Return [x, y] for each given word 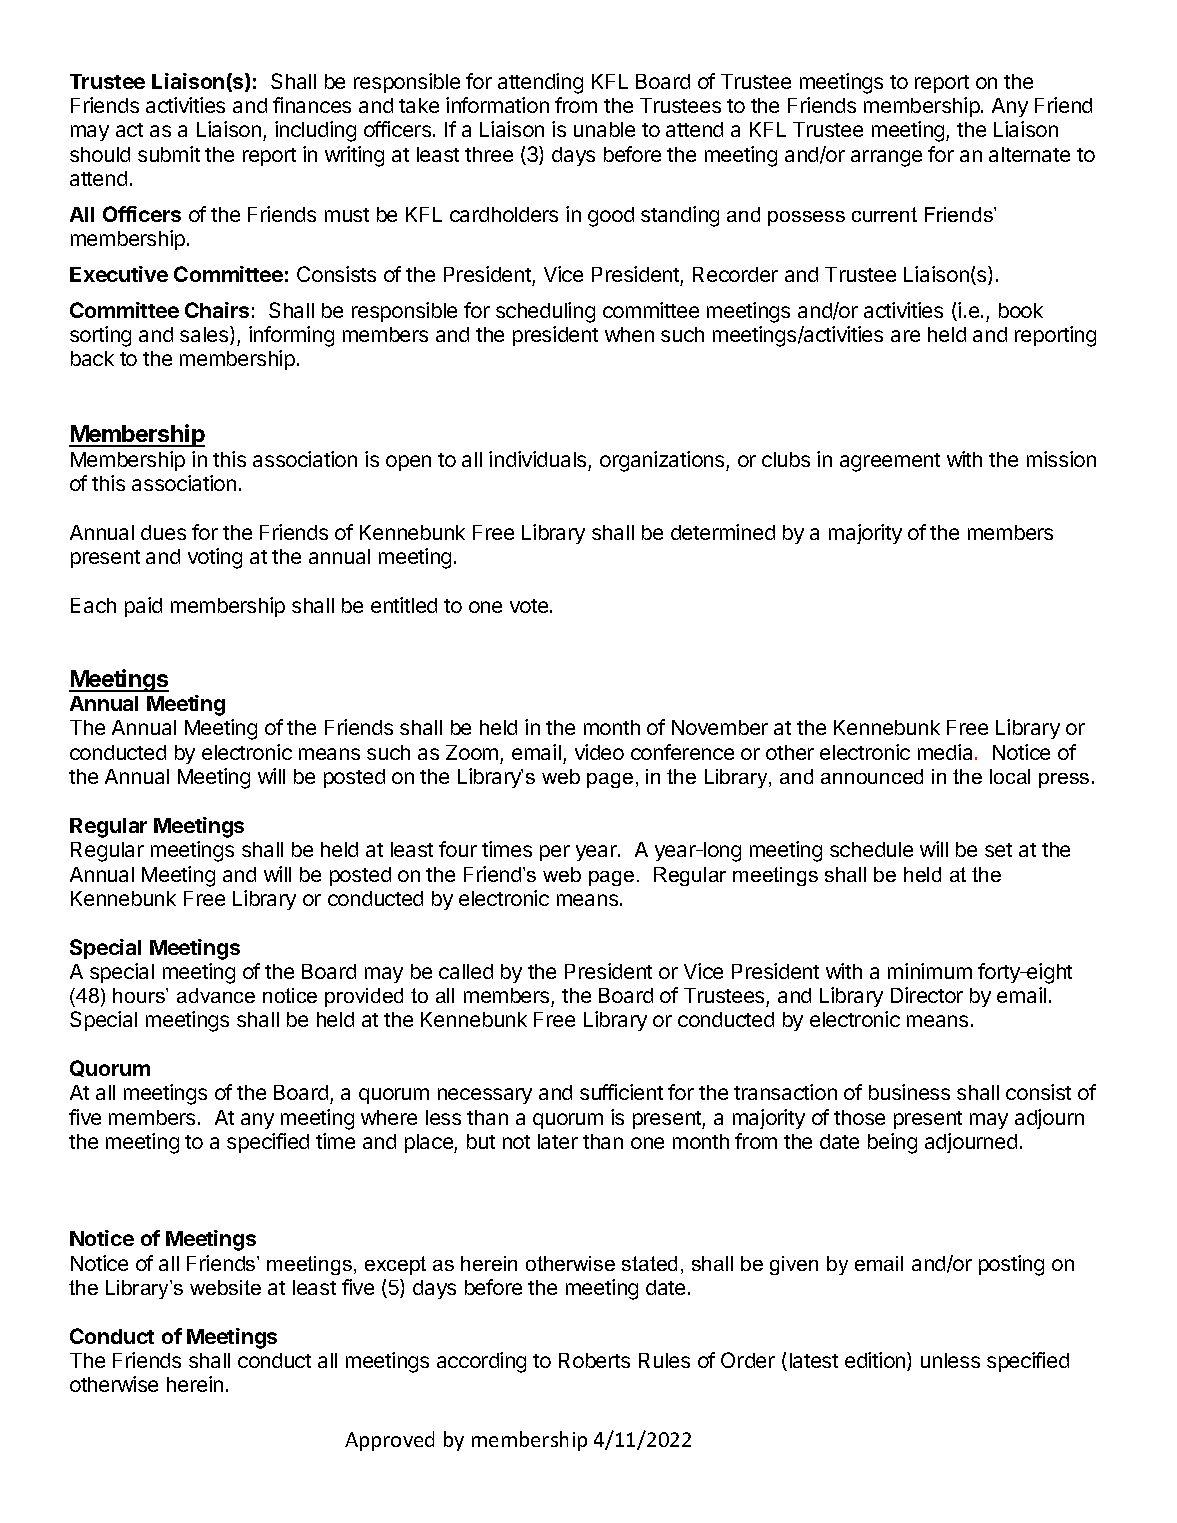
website [225, 1287]
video [599, 752]
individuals [537, 459]
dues [163, 532]
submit [169, 154]
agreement [890, 462]
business [909, 1092]
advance [216, 995]
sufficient [621, 1092]
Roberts [594, 1360]
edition [876, 1361]
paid [143, 607]
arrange [886, 158]
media [947, 752]
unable [604, 129]
